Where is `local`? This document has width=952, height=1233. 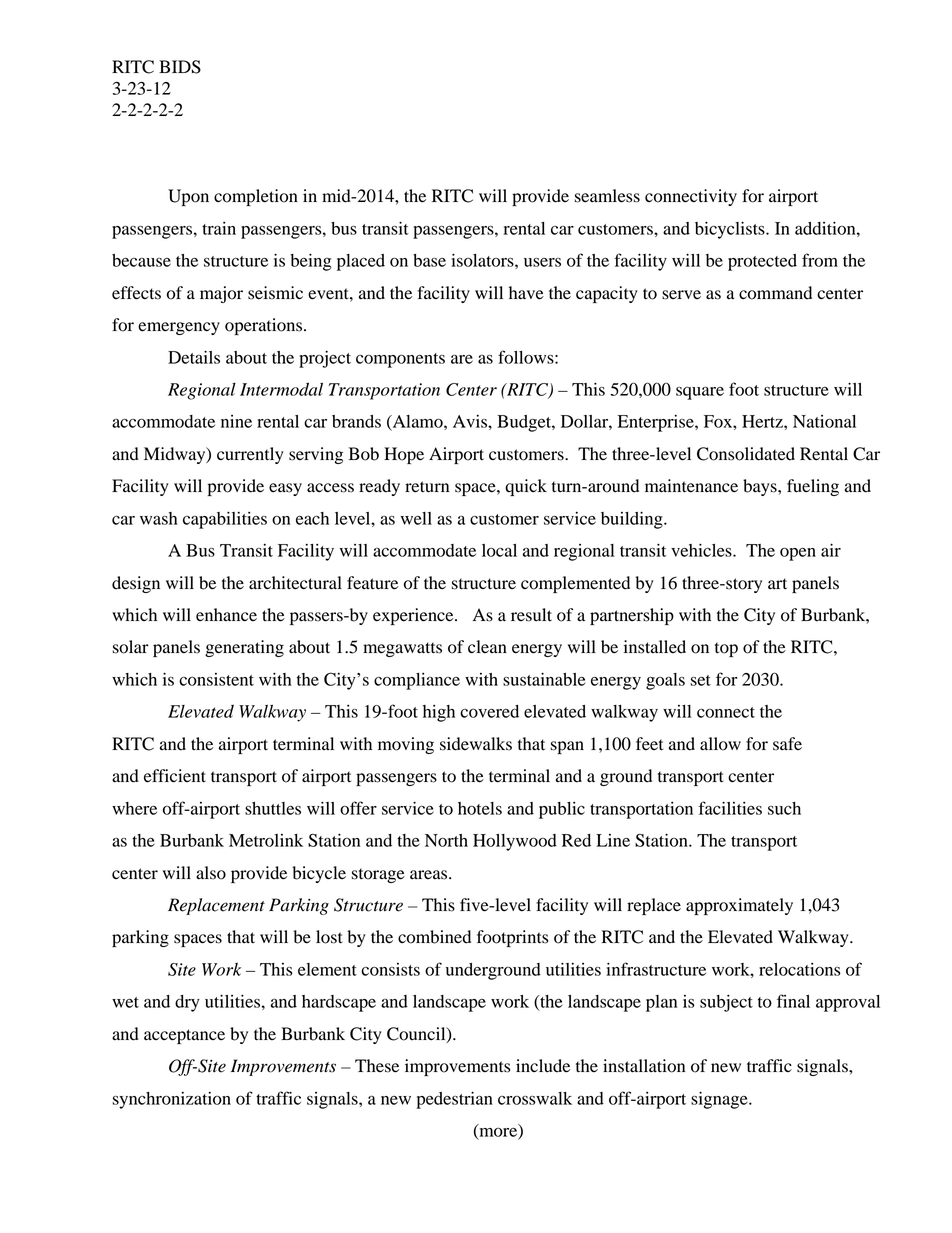 local is located at coordinates (499, 550).
